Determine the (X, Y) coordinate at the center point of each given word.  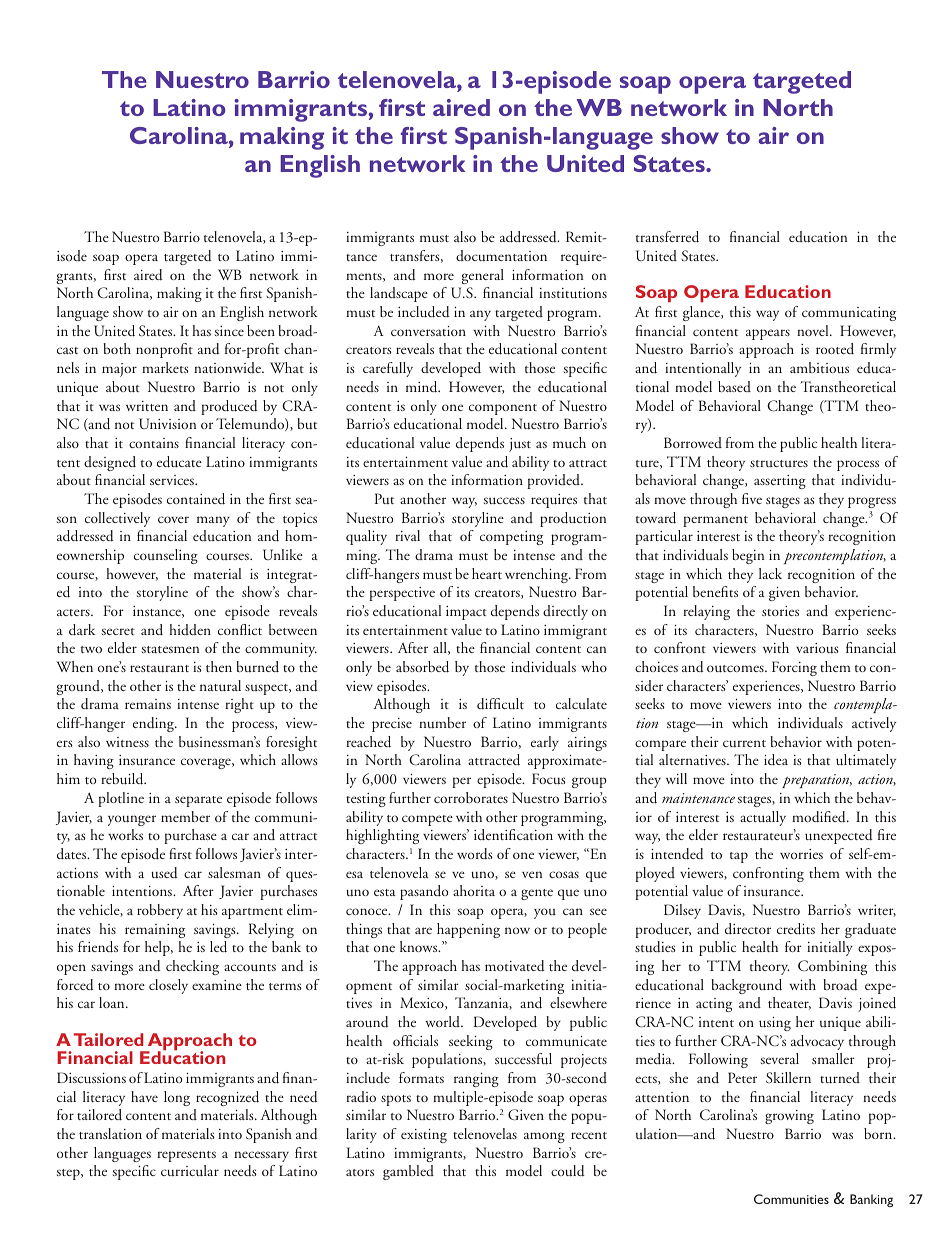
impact (466, 613)
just (520, 445)
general (482, 276)
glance (702, 313)
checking (192, 967)
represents (186, 1156)
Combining (832, 967)
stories (780, 611)
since (229, 331)
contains (154, 443)
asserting (780, 482)
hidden (190, 629)
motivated (515, 966)
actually (763, 818)
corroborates (471, 797)
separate (198, 801)
